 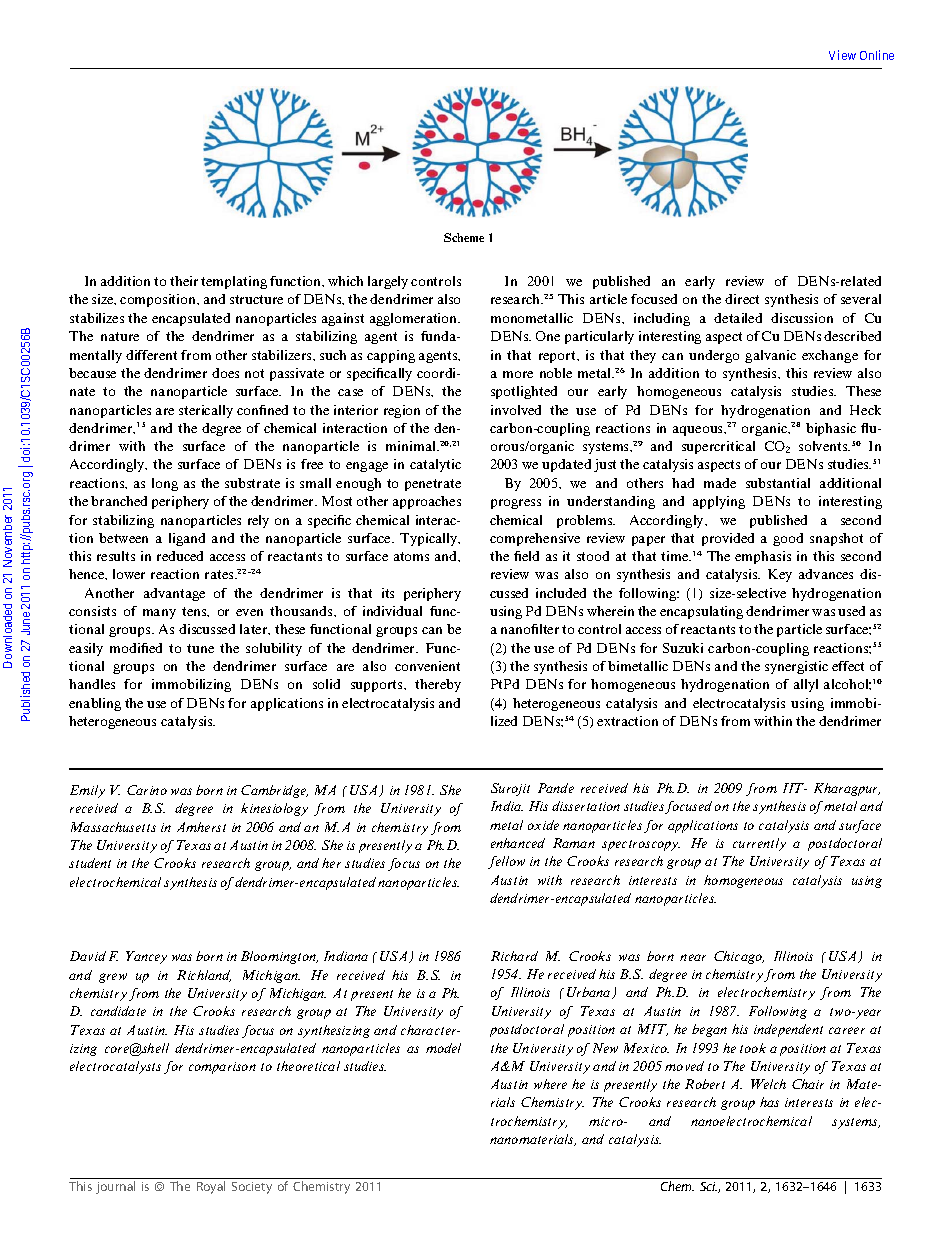 I want to click on Royal, so click(x=211, y=1187).
